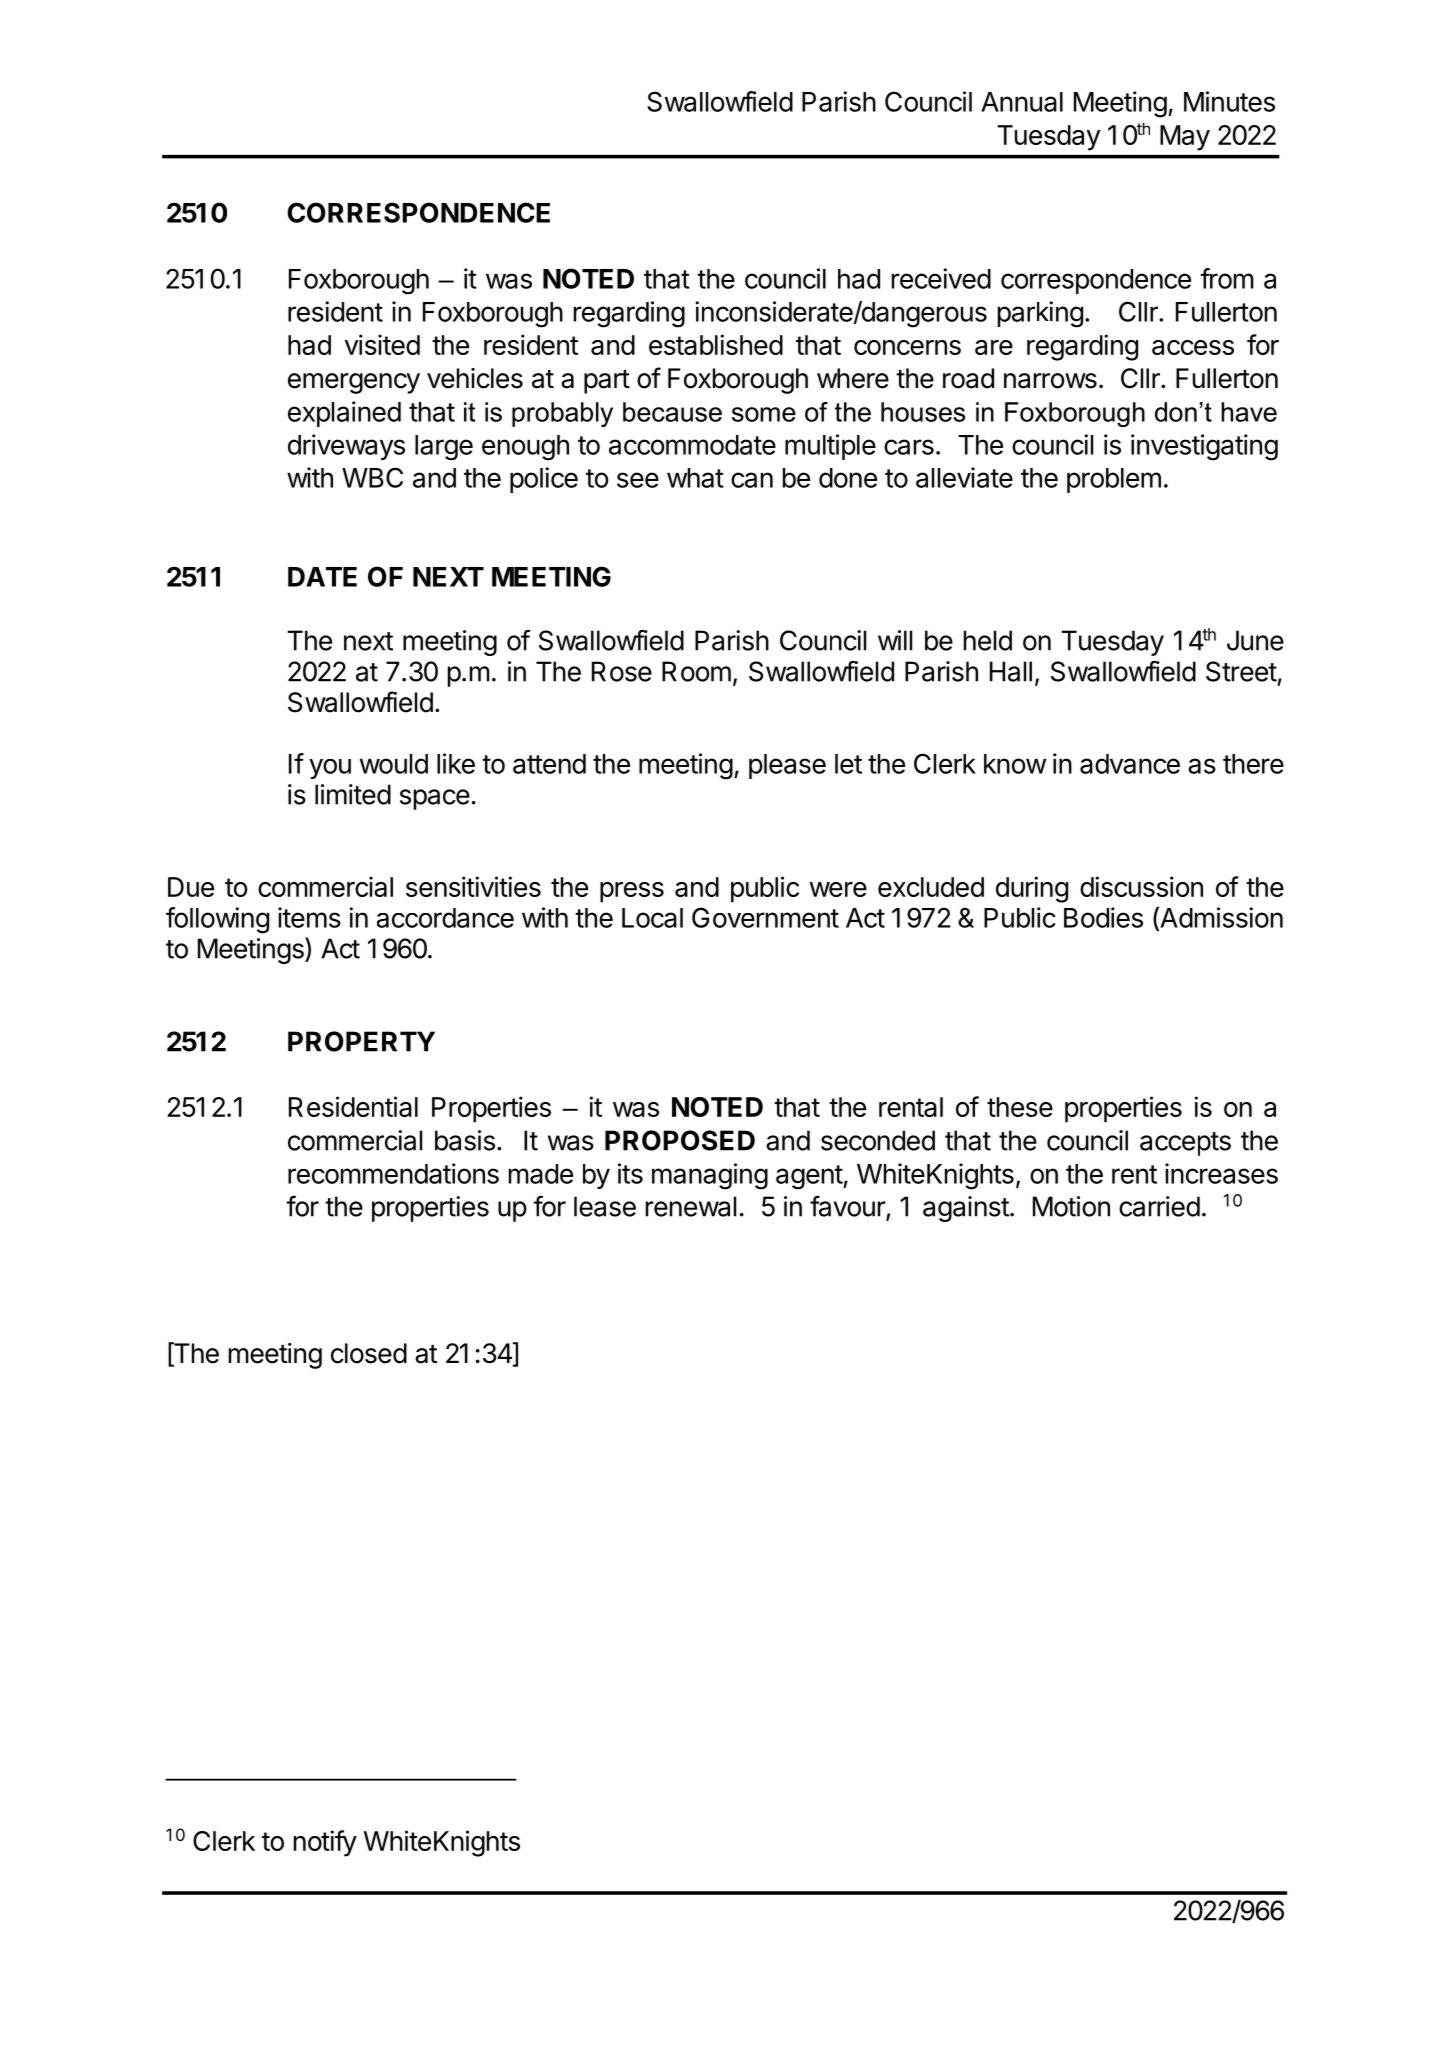 The width and height of the screenshot is (1449, 2050). Describe the element at coordinates (691, 1206) in the screenshot. I see `renewal` at that location.
